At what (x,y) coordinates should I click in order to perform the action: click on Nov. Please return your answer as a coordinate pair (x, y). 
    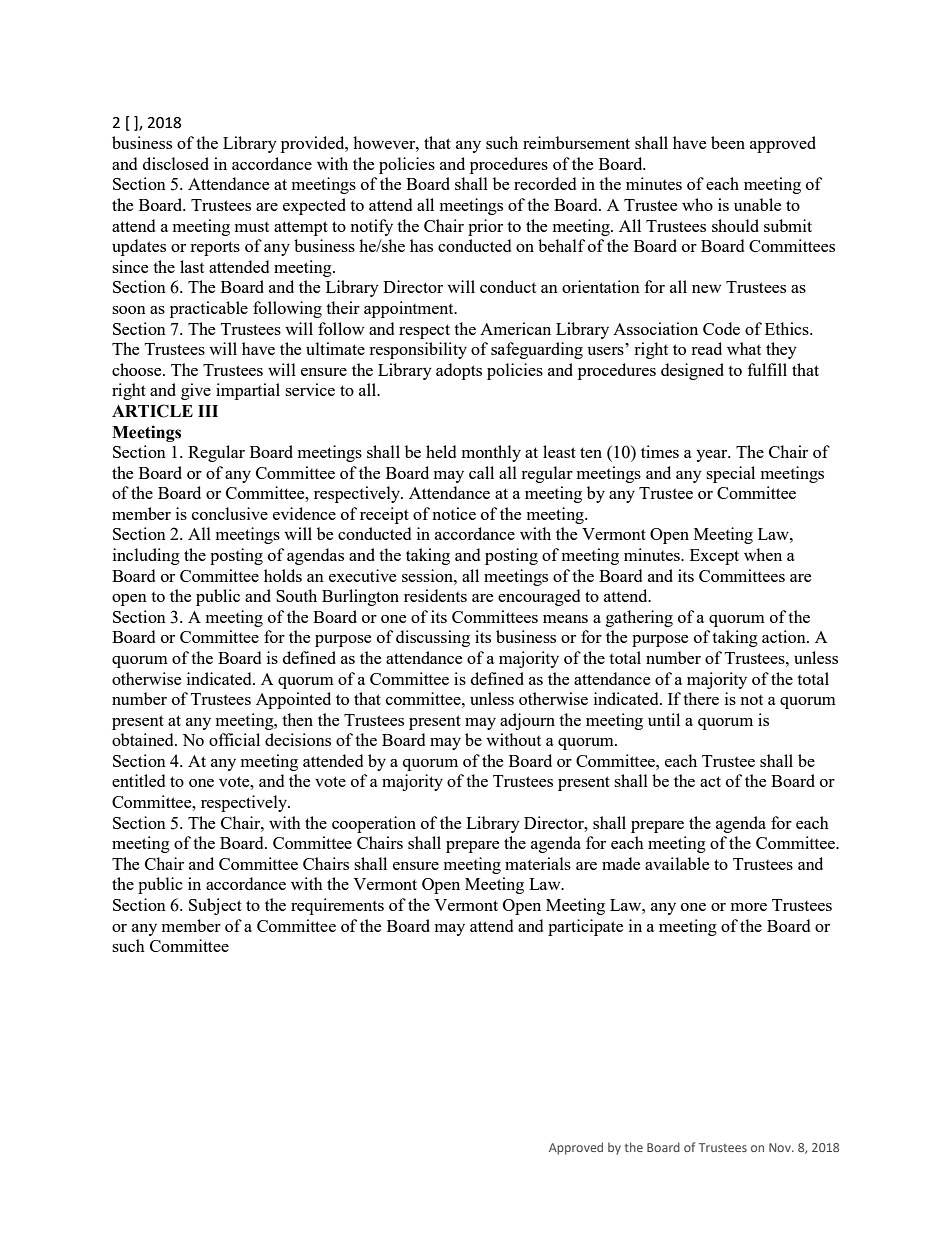
    Looking at the image, I should click on (781, 1147).
